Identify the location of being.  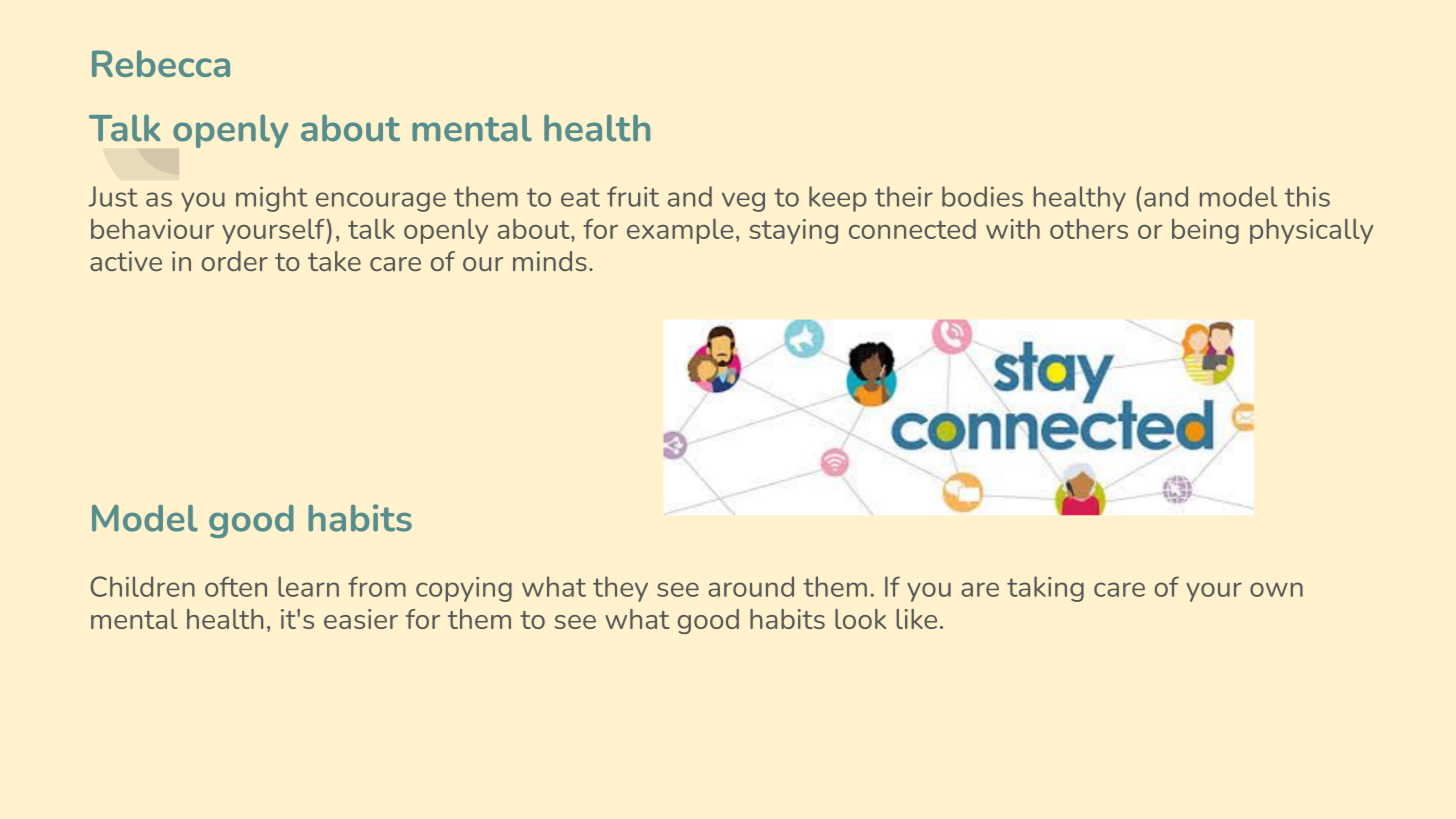
(1205, 231).
